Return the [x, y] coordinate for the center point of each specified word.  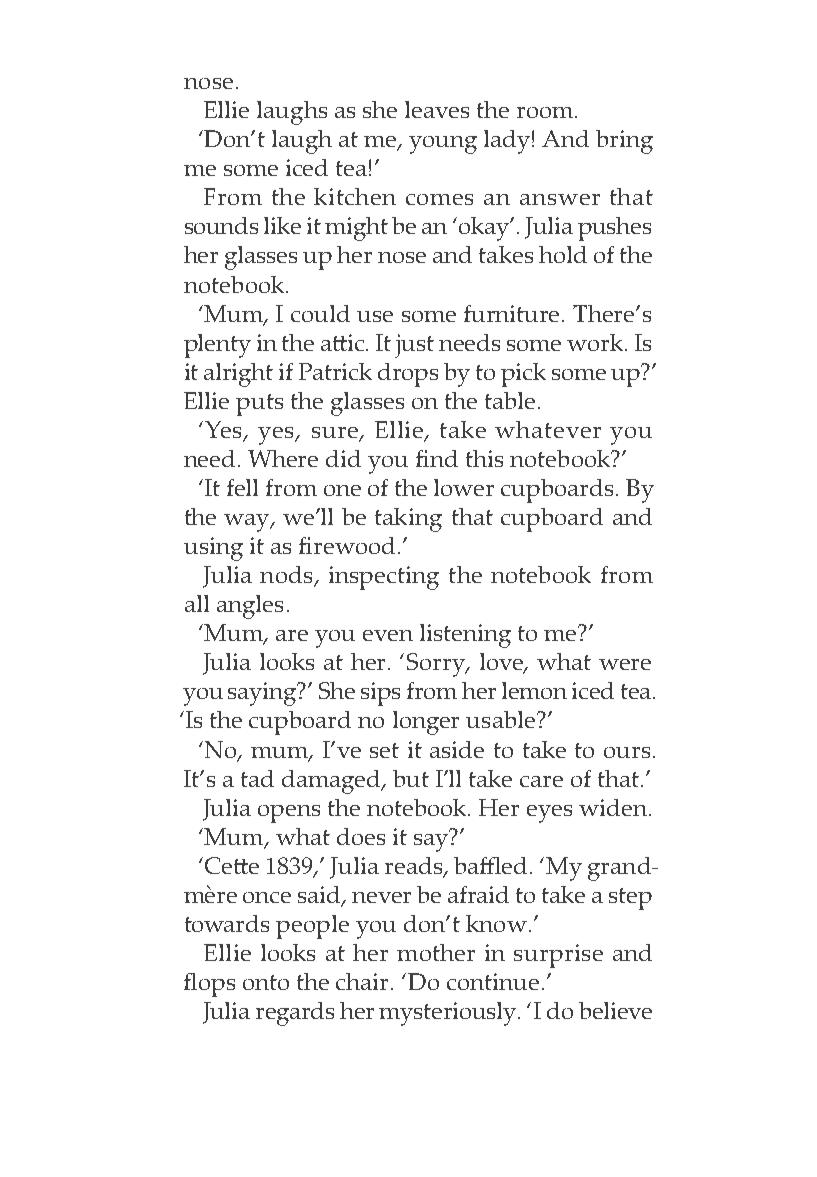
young [443, 145]
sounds [221, 225]
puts [259, 405]
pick [523, 375]
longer [426, 723]
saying [264, 694]
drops [408, 375]
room [545, 112]
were [625, 664]
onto [266, 982]
